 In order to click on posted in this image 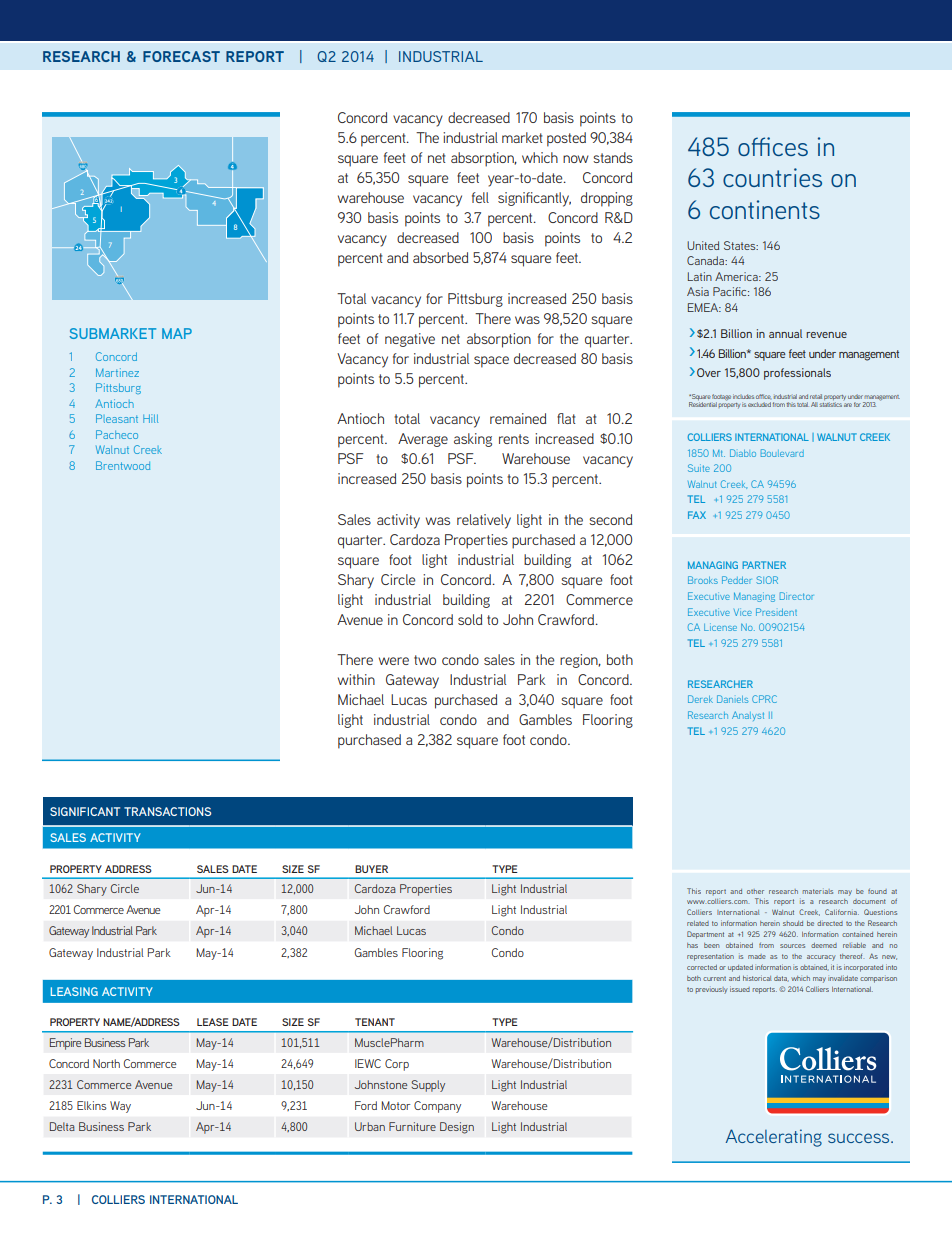, I will do `click(566, 139)`.
